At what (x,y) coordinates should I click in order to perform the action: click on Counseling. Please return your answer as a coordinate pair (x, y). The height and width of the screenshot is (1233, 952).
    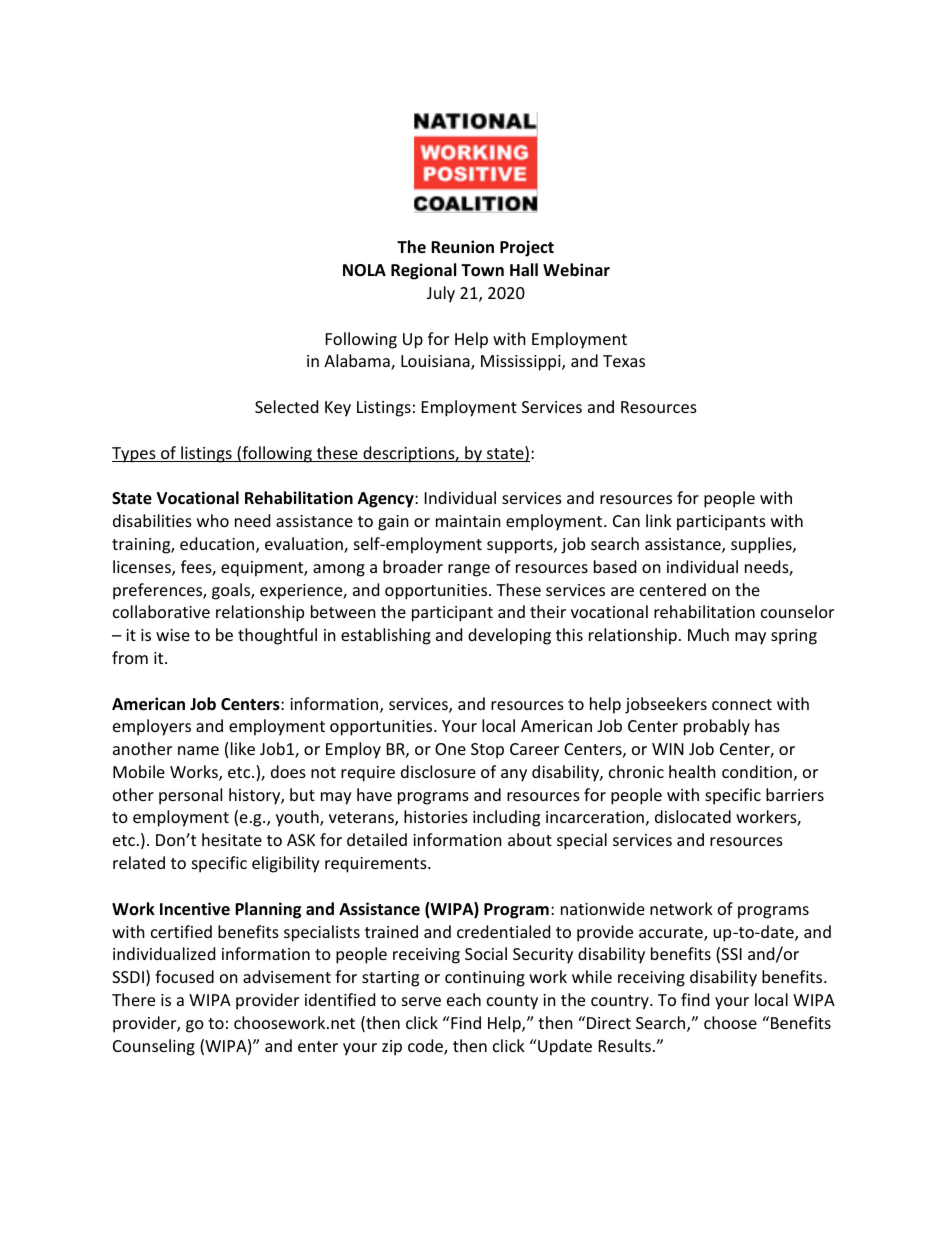
    Looking at the image, I should click on (154, 1047).
